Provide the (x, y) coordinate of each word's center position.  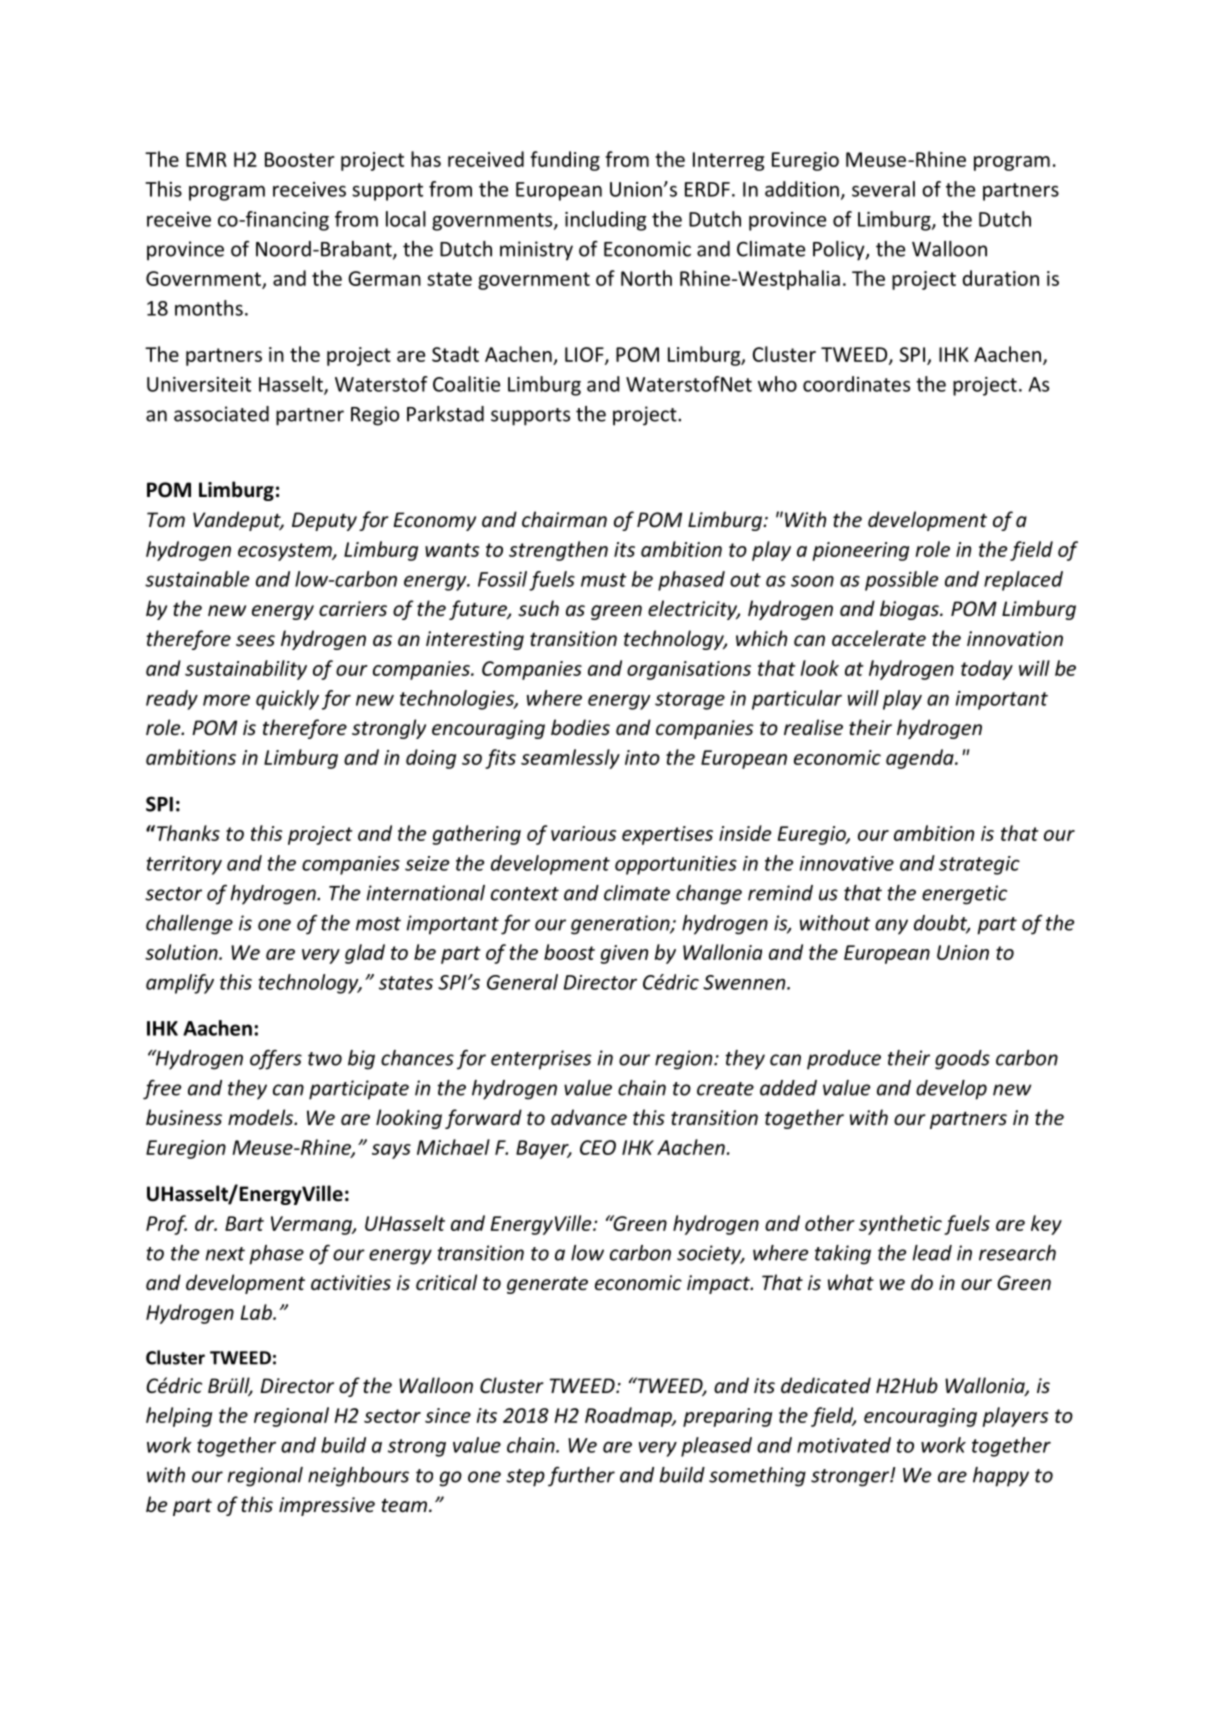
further (581, 1476)
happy (1001, 1477)
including (606, 221)
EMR (206, 159)
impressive (327, 1506)
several (883, 189)
